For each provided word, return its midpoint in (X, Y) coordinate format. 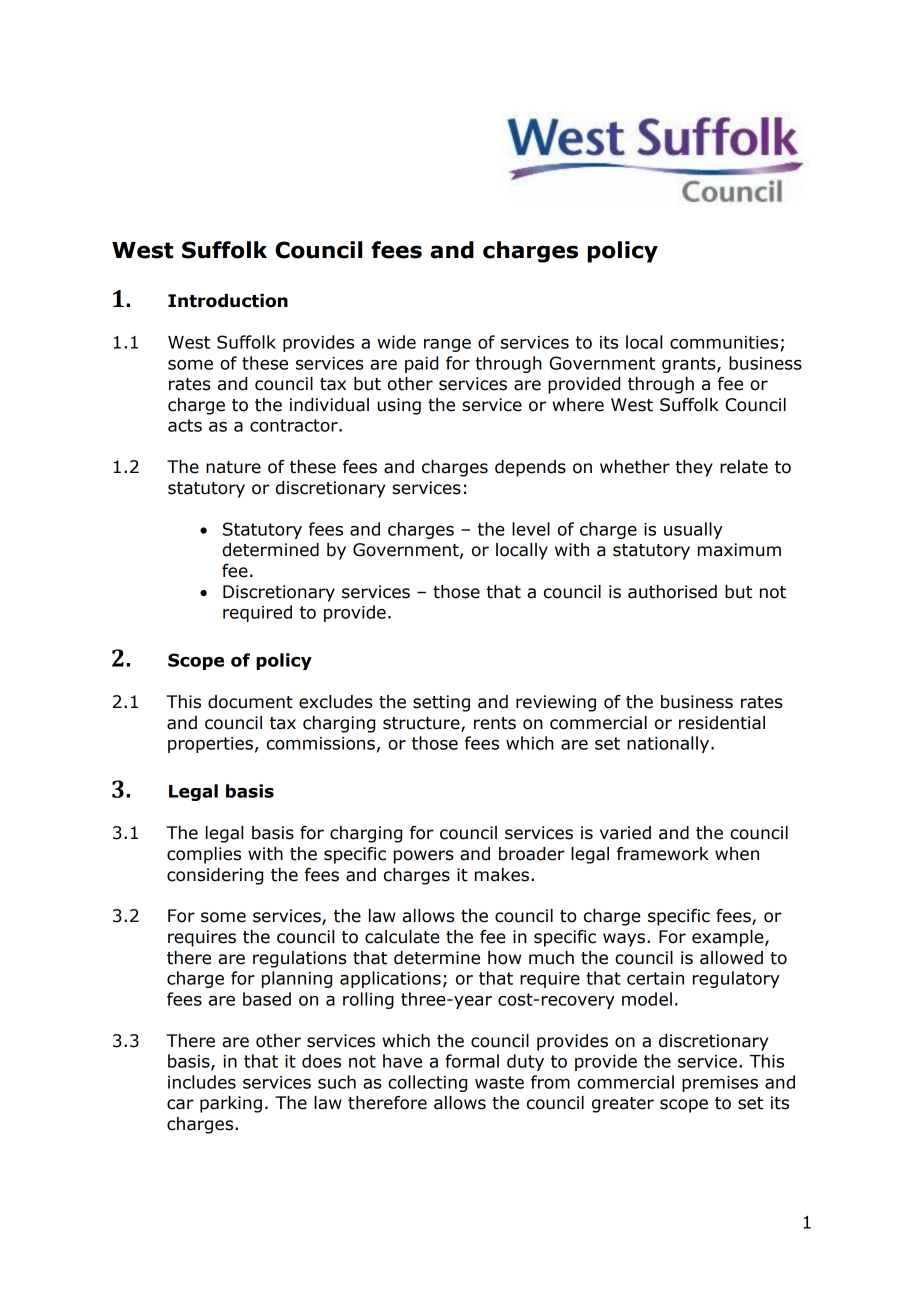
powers (424, 857)
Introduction (228, 301)
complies (204, 855)
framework (663, 854)
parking (231, 1104)
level (531, 529)
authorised (672, 592)
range (447, 345)
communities (724, 342)
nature (233, 467)
